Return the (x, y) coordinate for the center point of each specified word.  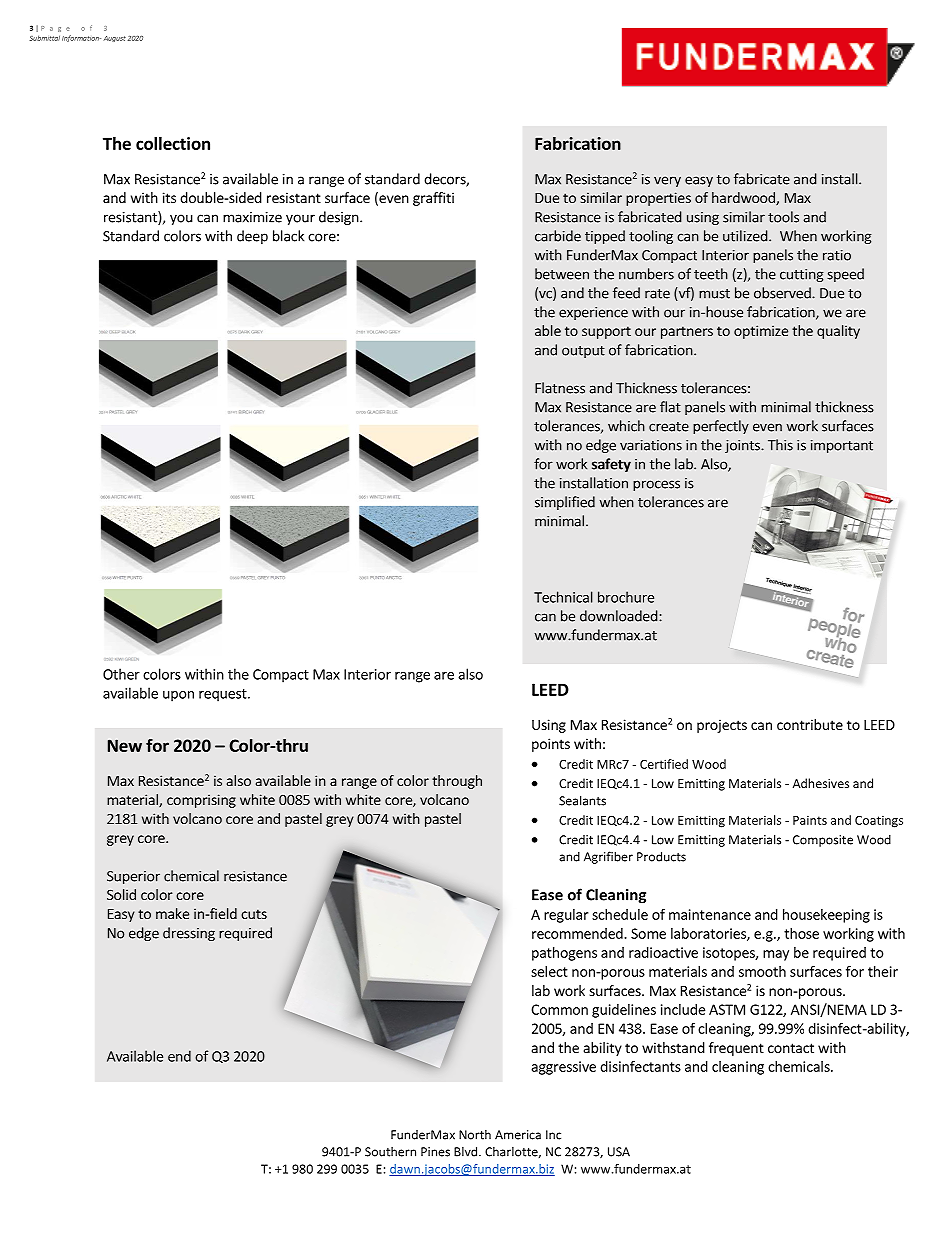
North (475, 1135)
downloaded (619, 616)
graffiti (433, 199)
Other (121, 674)
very (667, 181)
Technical (563, 597)
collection (173, 143)
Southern (390, 1152)
